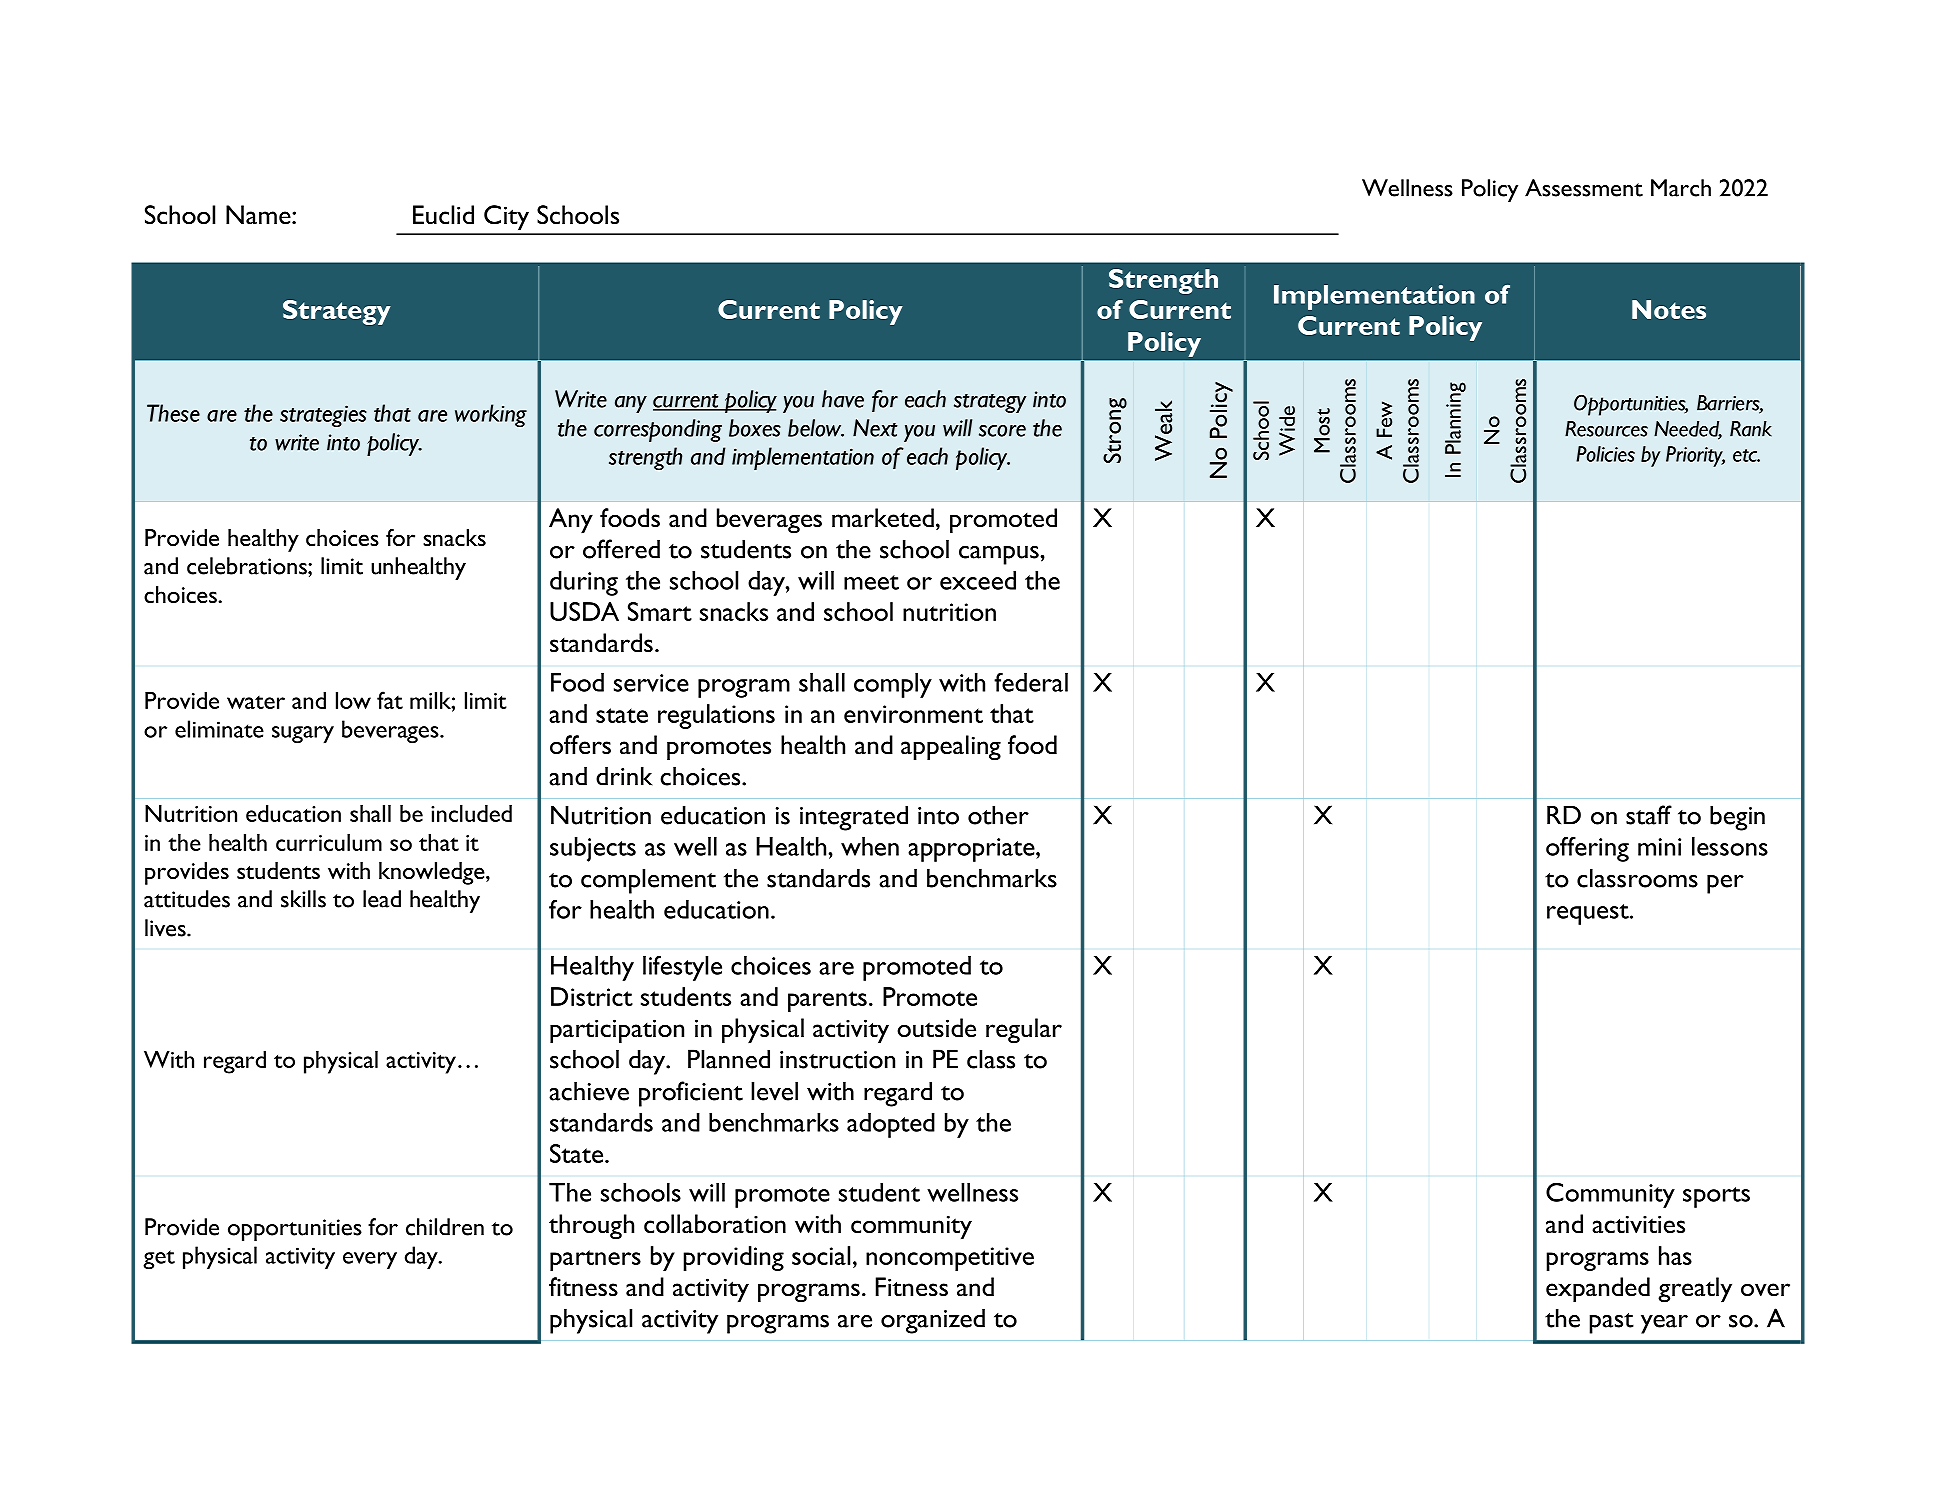  What do you see at coordinates (323, 416) in the document?
I see `strategies` at bounding box center [323, 416].
